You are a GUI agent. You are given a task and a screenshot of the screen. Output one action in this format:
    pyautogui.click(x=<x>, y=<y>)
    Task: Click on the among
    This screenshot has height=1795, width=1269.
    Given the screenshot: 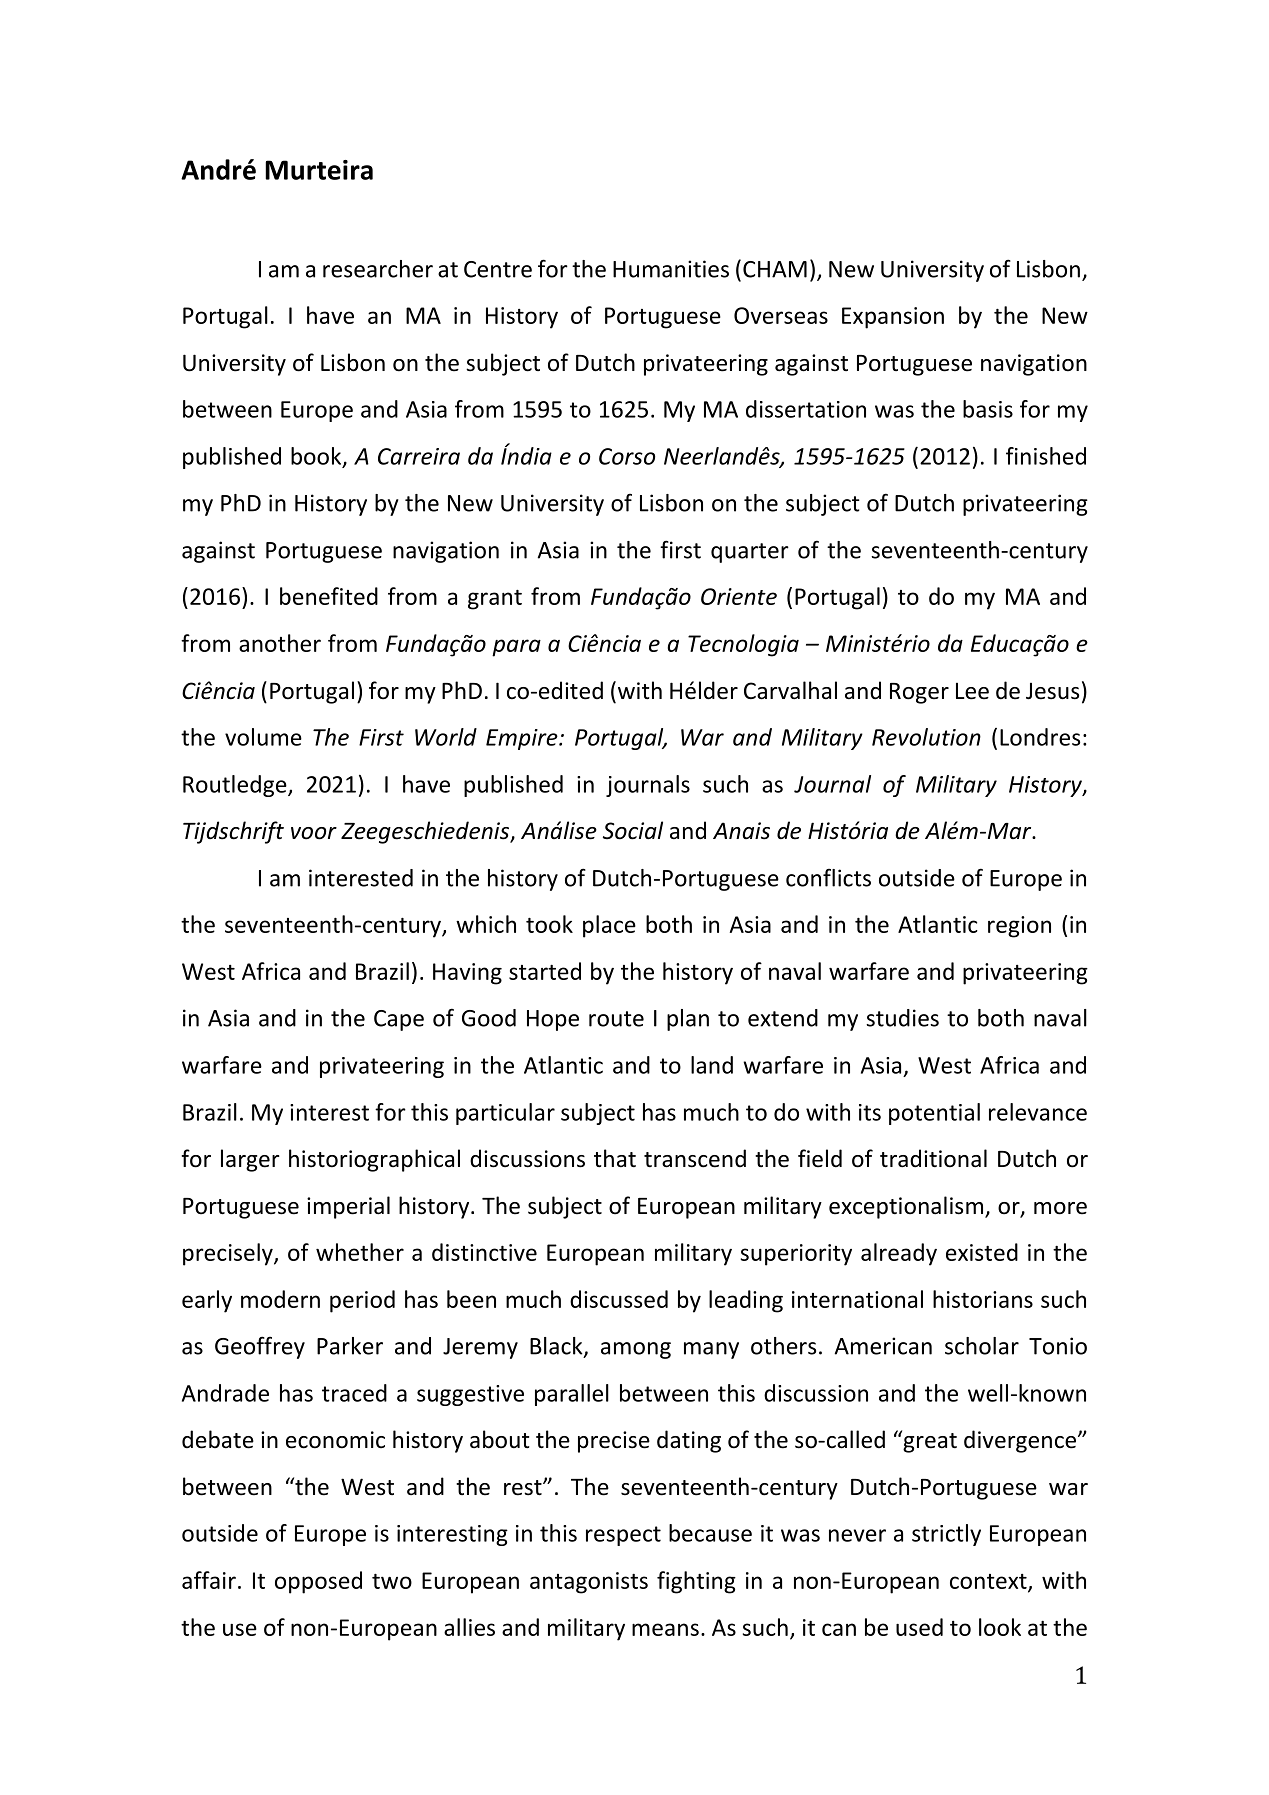 What is the action you would take?
    pyautogui.click(x=636, y=1350)
